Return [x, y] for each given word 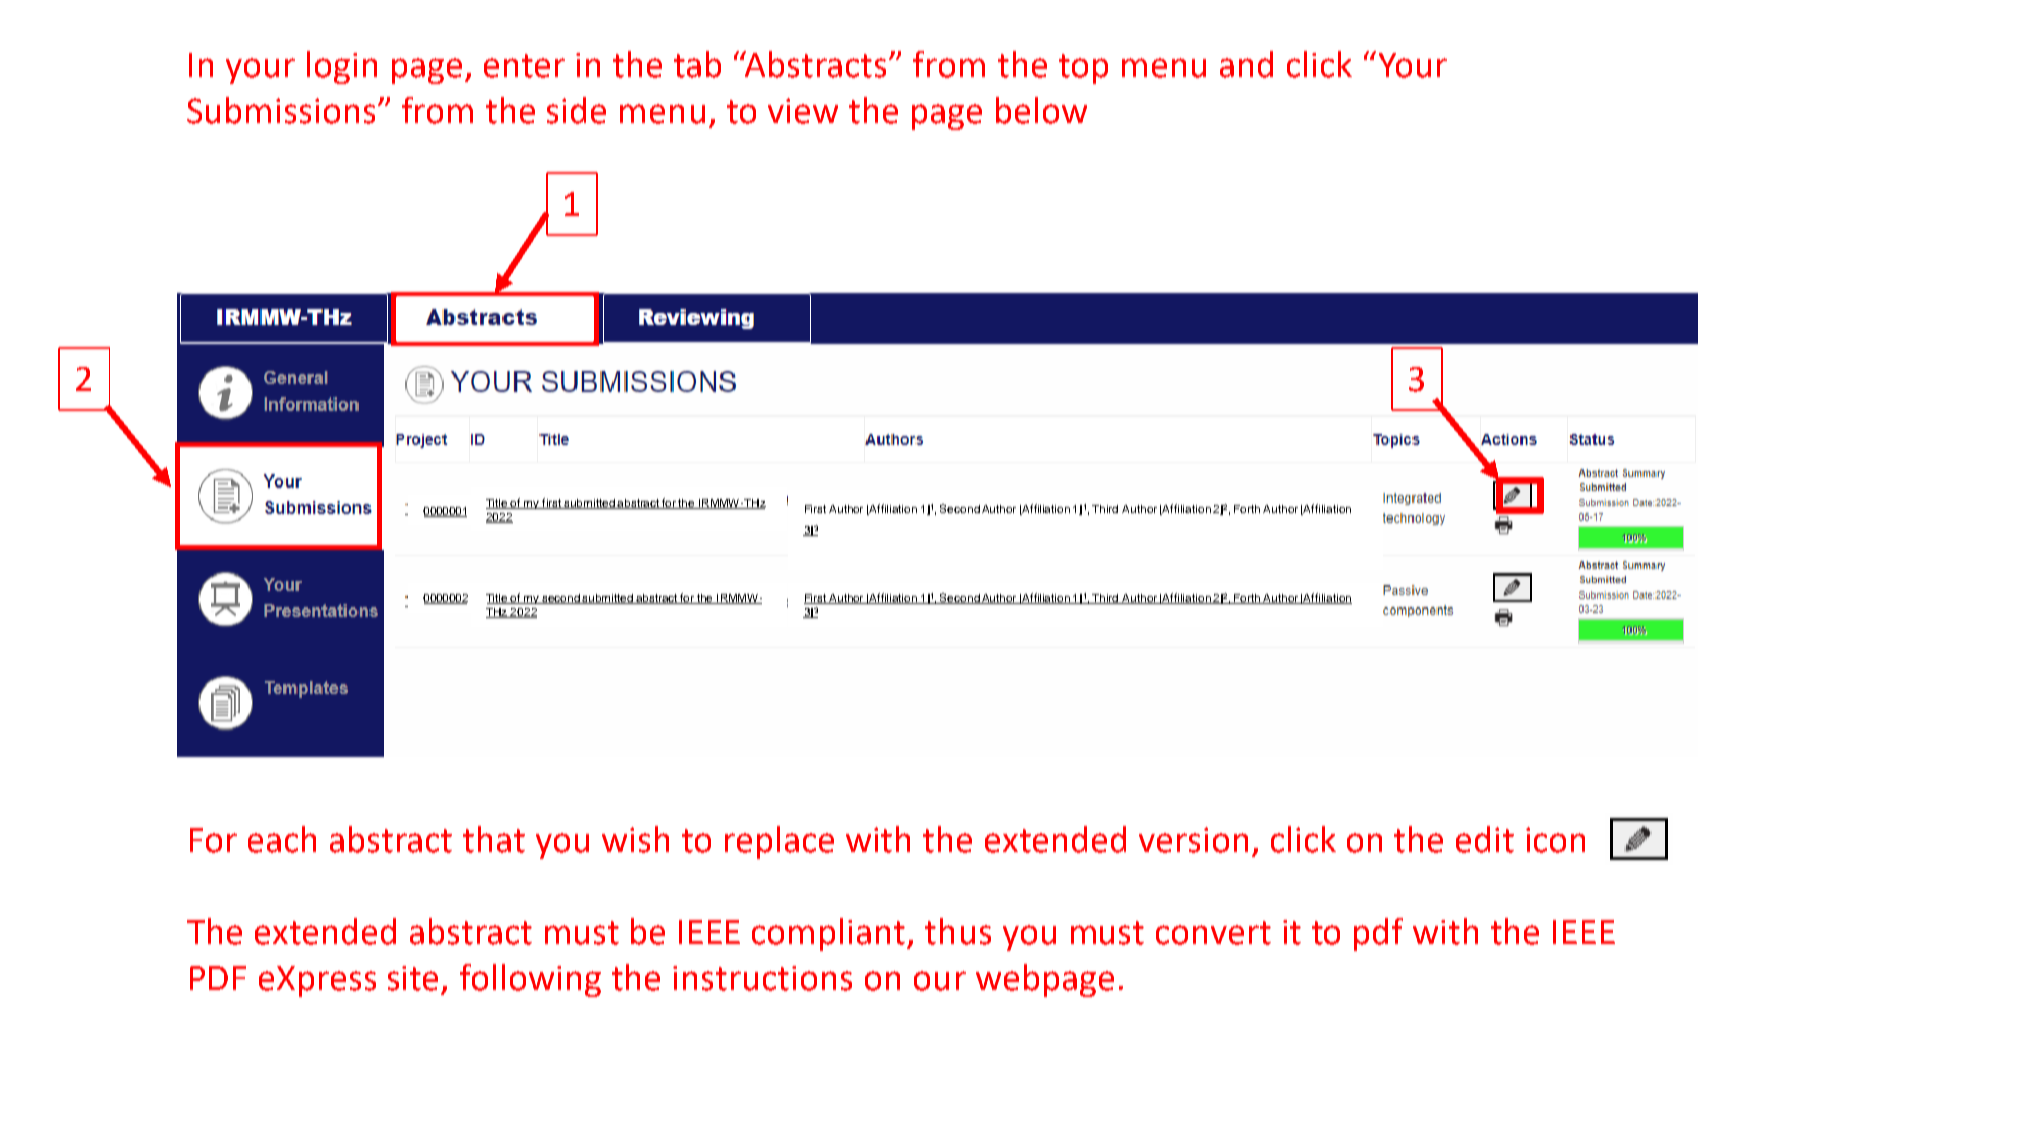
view [803, 111]
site [413, 978]
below [1041, 110]
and [1246, 64]
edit [1485, 839]
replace [779, 842]
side [576, 110]
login [342, 67]
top [1083, 69]
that [494, 839]
